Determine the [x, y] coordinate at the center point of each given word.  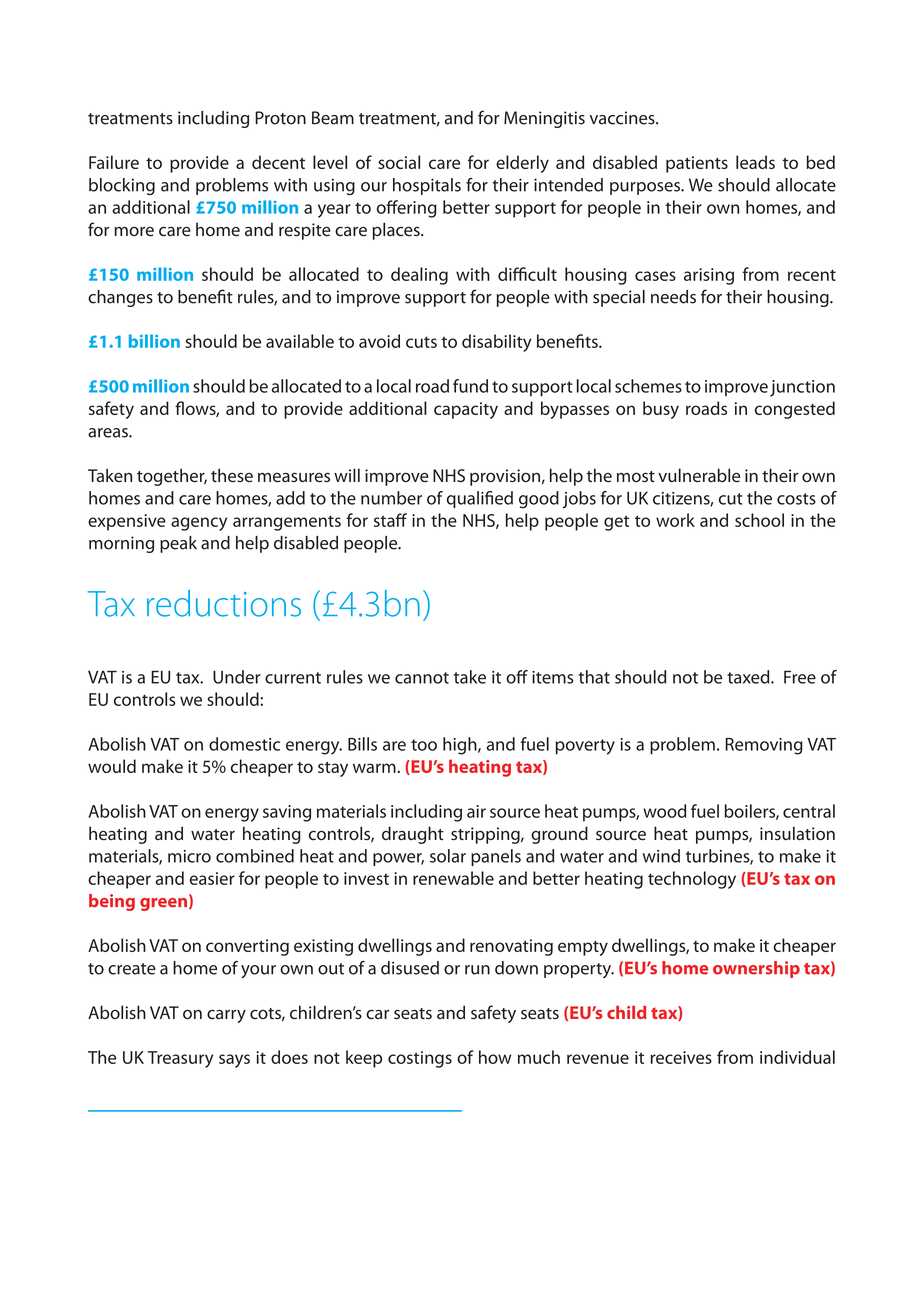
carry [226, 1016]
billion [154, 341]
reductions [224, 603]
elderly [522, 164]
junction [802, 388]
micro [189, 856]
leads [755, 162]
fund [470, 386]
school [759, 520]
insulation [797, 833]
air [476, 811]
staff [390, 520]
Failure [114, 162]
